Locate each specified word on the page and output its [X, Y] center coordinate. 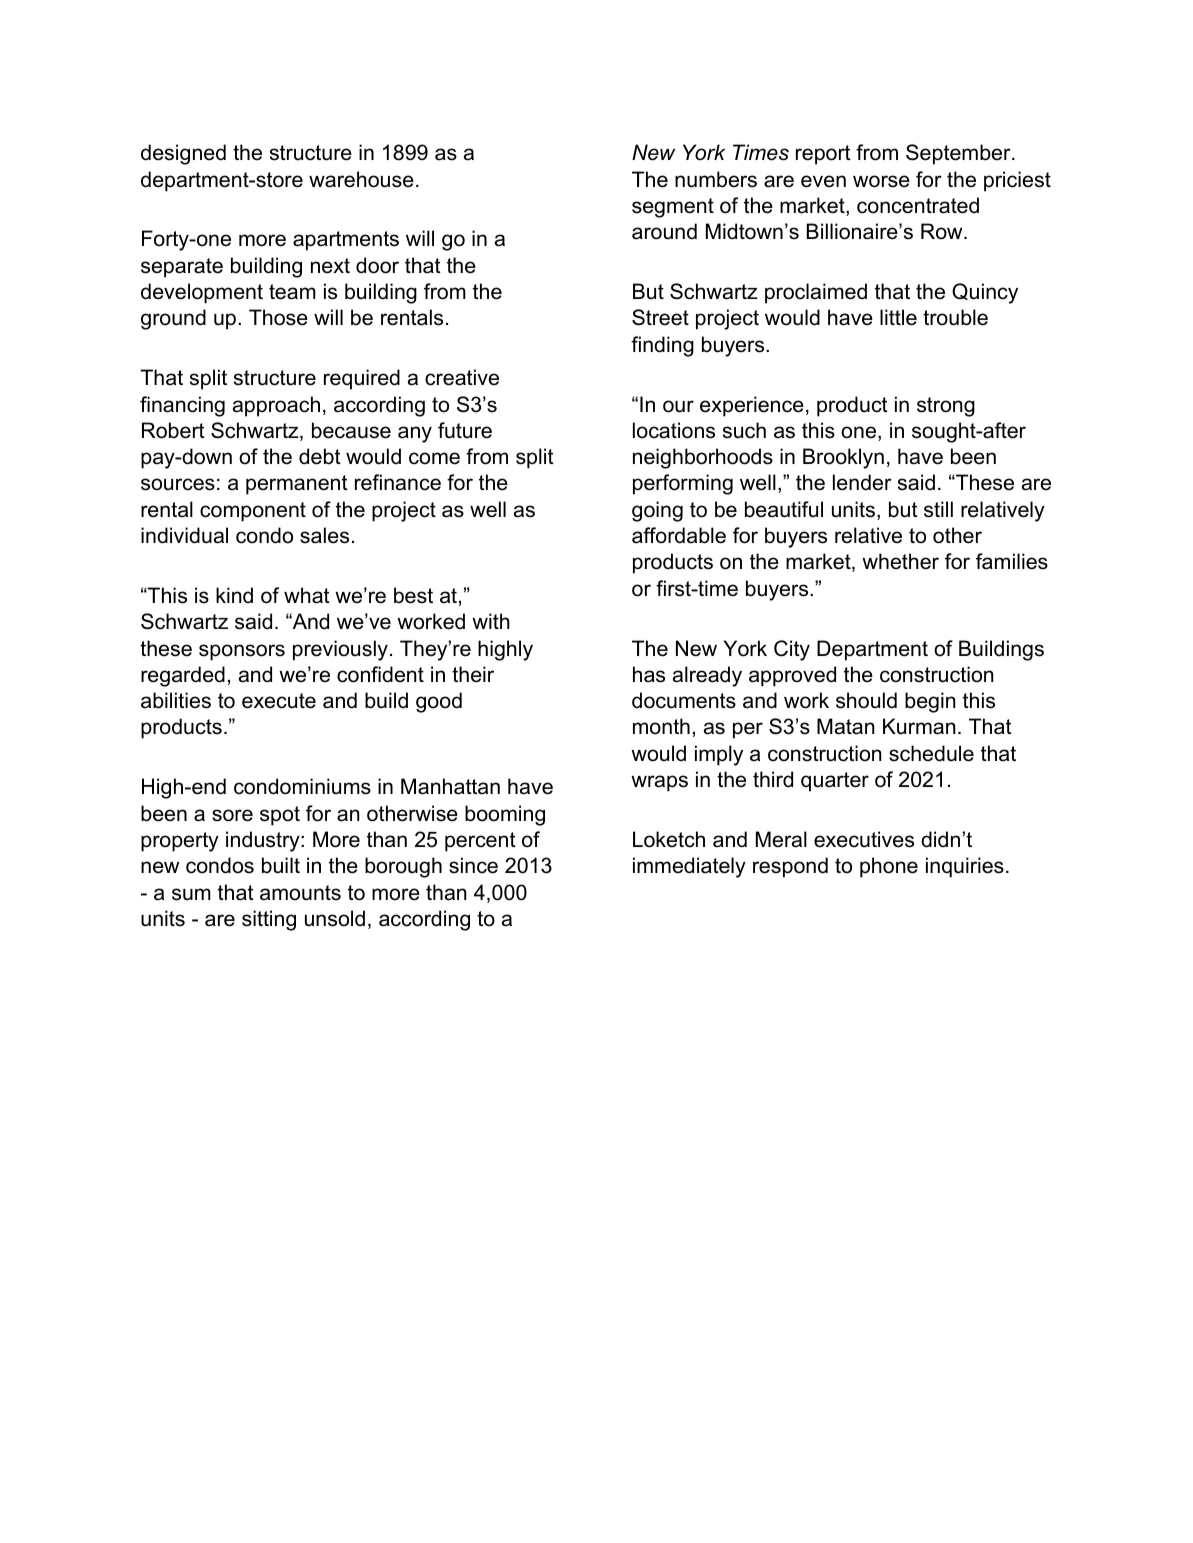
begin [930, 702]
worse [881, 181]
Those [278, 317]
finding [662, 346]
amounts [300, 893]
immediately [689, 867]
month [661, 726]
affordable [679, 535]
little [898, 317]
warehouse [361, 179]
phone [889, 867]
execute [279, 701]
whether [900, 561]
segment [673, 208]
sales [324, 535]
